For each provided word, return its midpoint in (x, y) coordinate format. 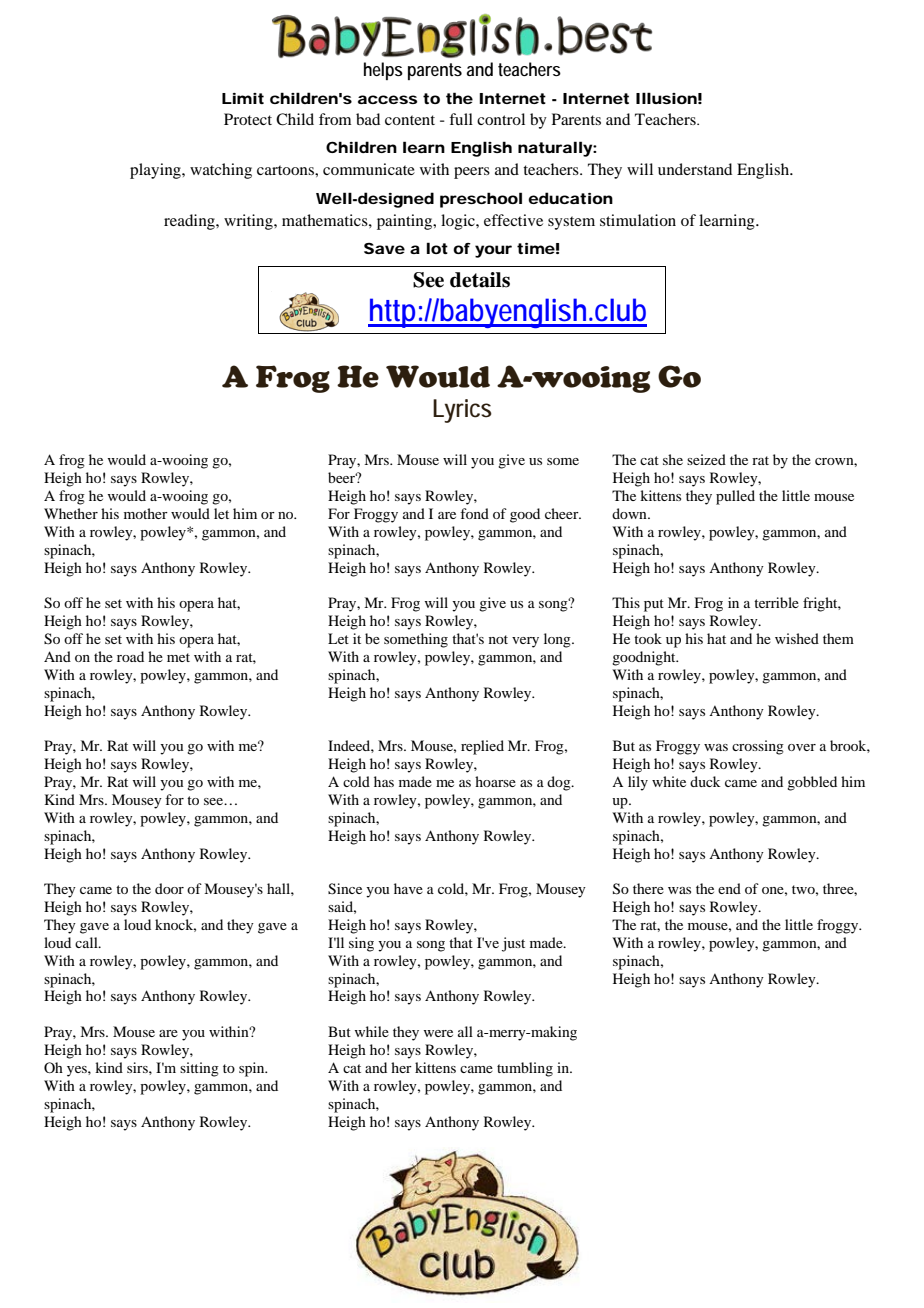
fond (474, 513)
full (461, 119)
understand (695, 169)
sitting (199, 1069)
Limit (243, 98)
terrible (776, 602)
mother (146, 513)
